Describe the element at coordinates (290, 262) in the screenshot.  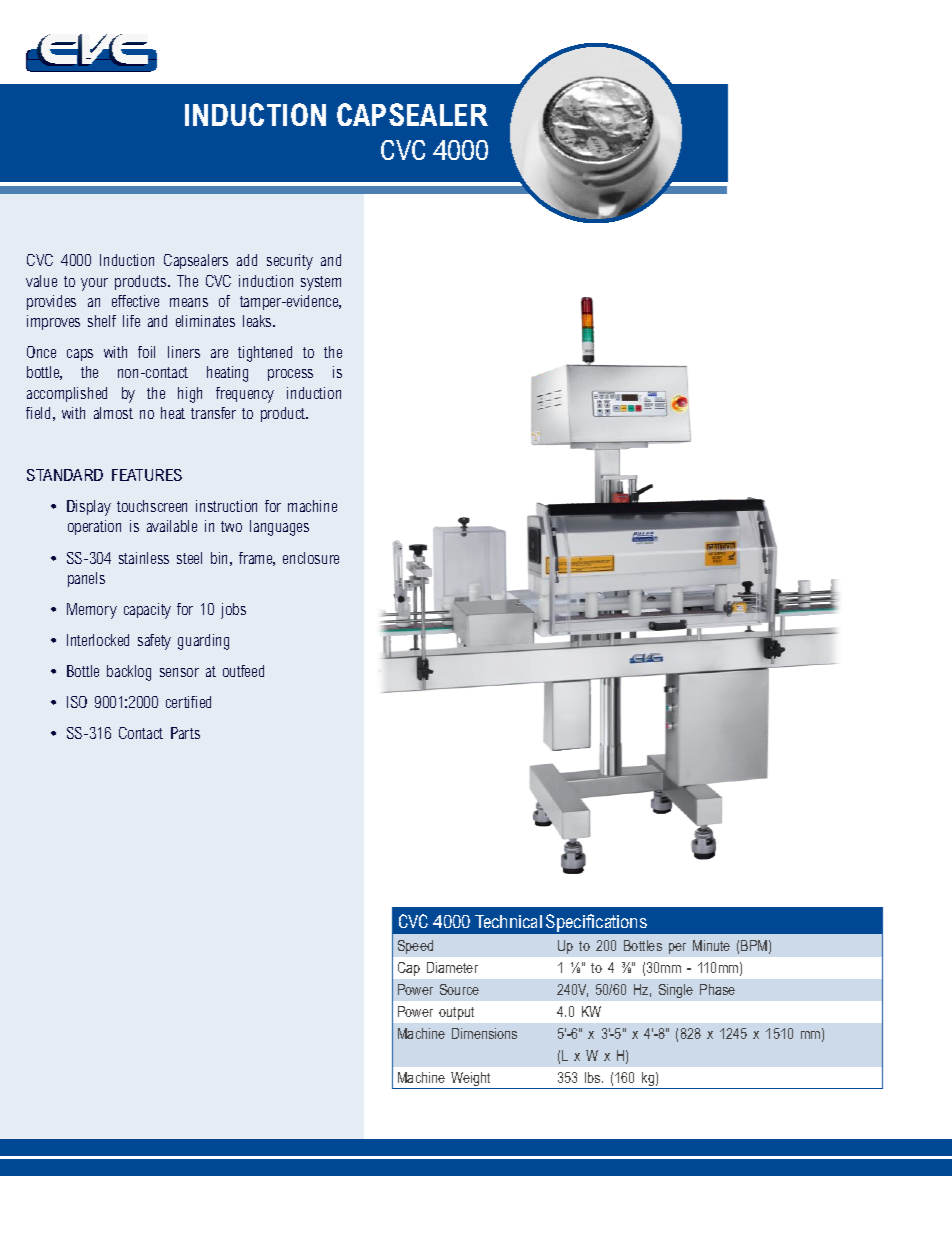
I see `security` at that location.
